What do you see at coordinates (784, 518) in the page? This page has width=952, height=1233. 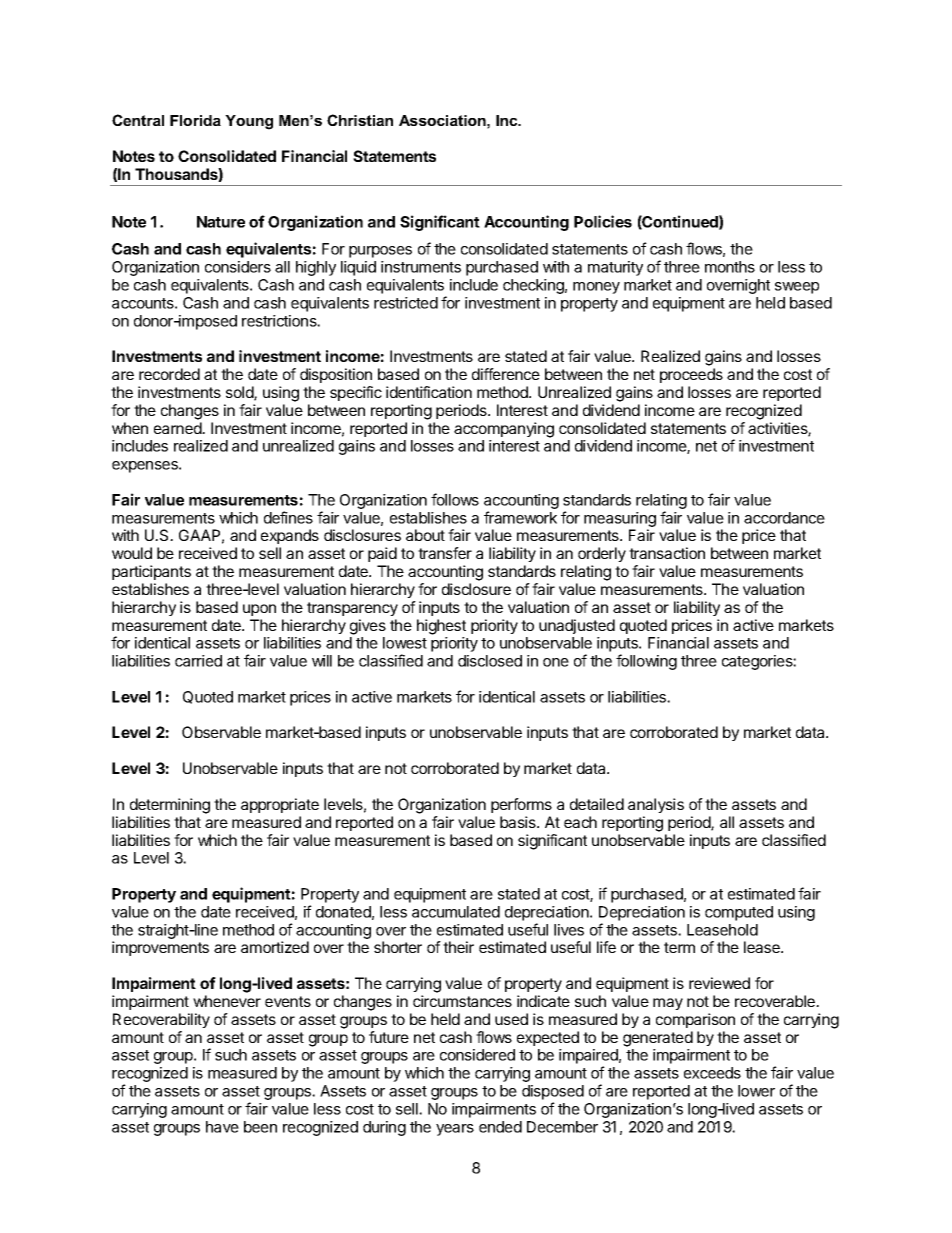 I see `accordance` at bounding box center [784, 518].
